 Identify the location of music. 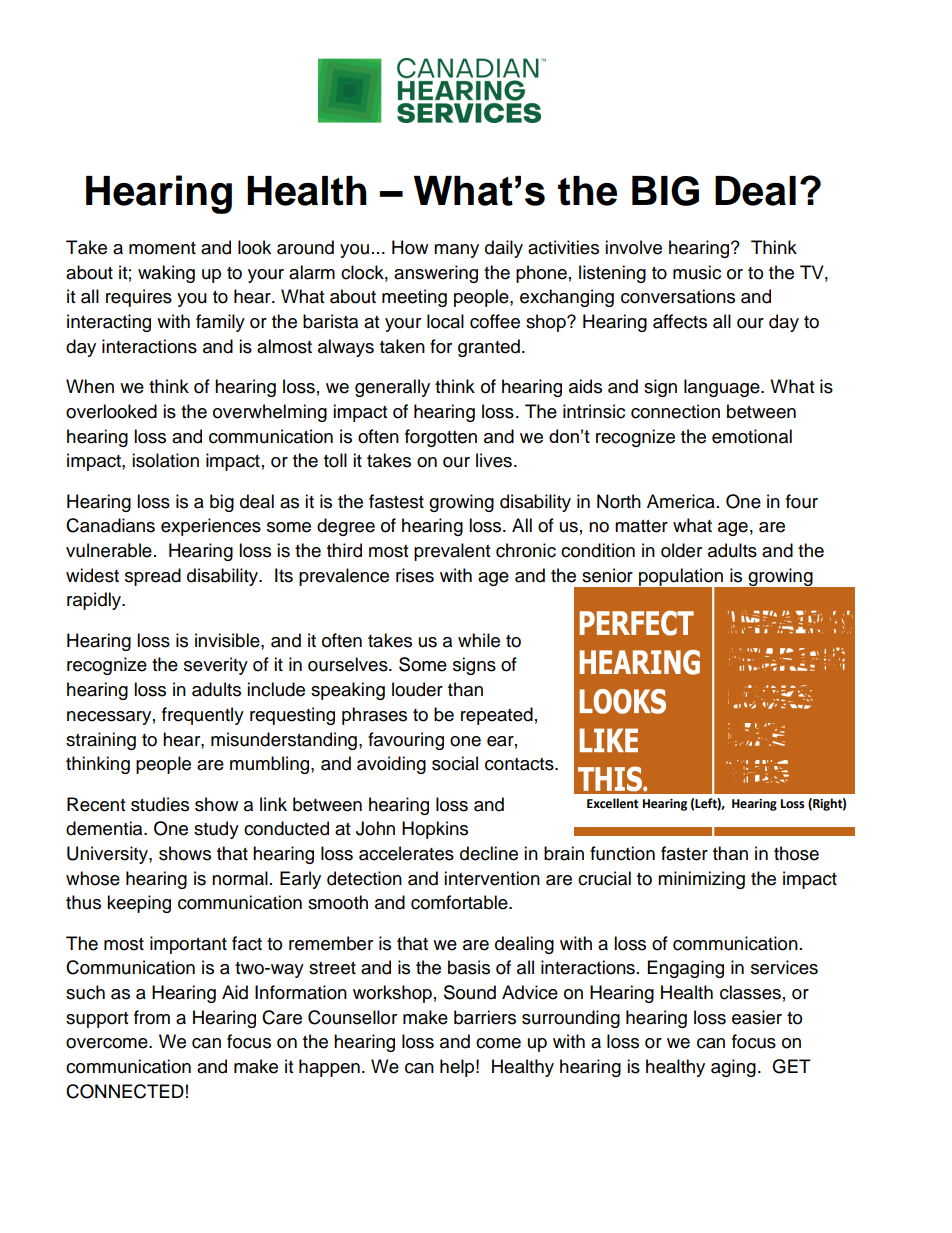
(697, 272).
